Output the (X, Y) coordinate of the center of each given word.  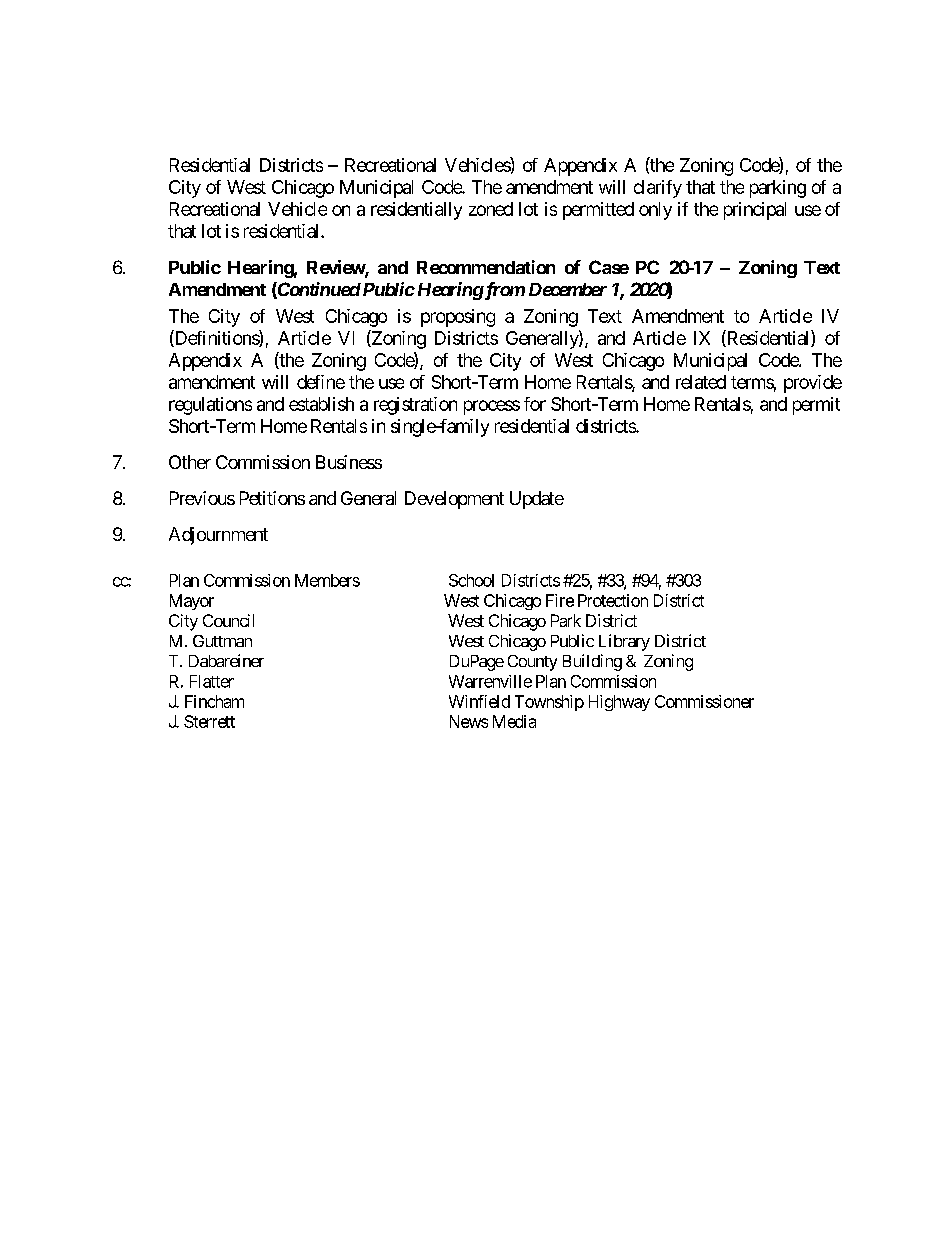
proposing (458, 318)
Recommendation (486, 267)
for (535, 404)
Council (228, 620)
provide (813, 384)
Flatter (212, 681)
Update (537, 500)
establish (321, 404)
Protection (613, 600)
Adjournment (218, 536)
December (568, 289)
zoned (491, 209)
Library (624, 642)
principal (755, 211)
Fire (560, 600)
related (701, 382)
